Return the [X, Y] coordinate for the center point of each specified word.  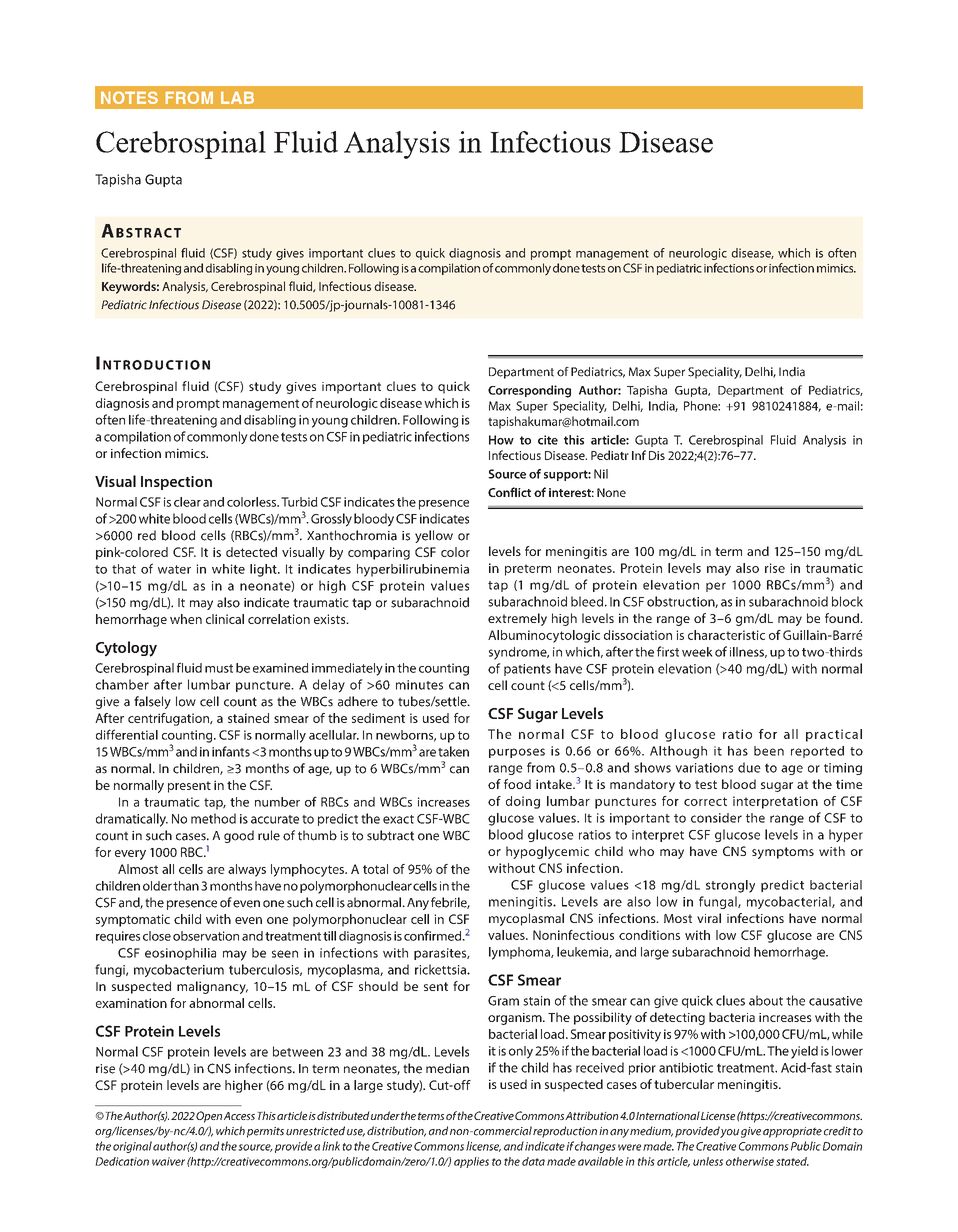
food [517, 784]
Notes [129, 98]
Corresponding [529, 391]
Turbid [299, 502]
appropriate [792, 1132]
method [213, 818]
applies [471, 1162]
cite [548, 440]
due [749, 767]
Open [209, 1117]
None [611, 492]
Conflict [509, 492]
